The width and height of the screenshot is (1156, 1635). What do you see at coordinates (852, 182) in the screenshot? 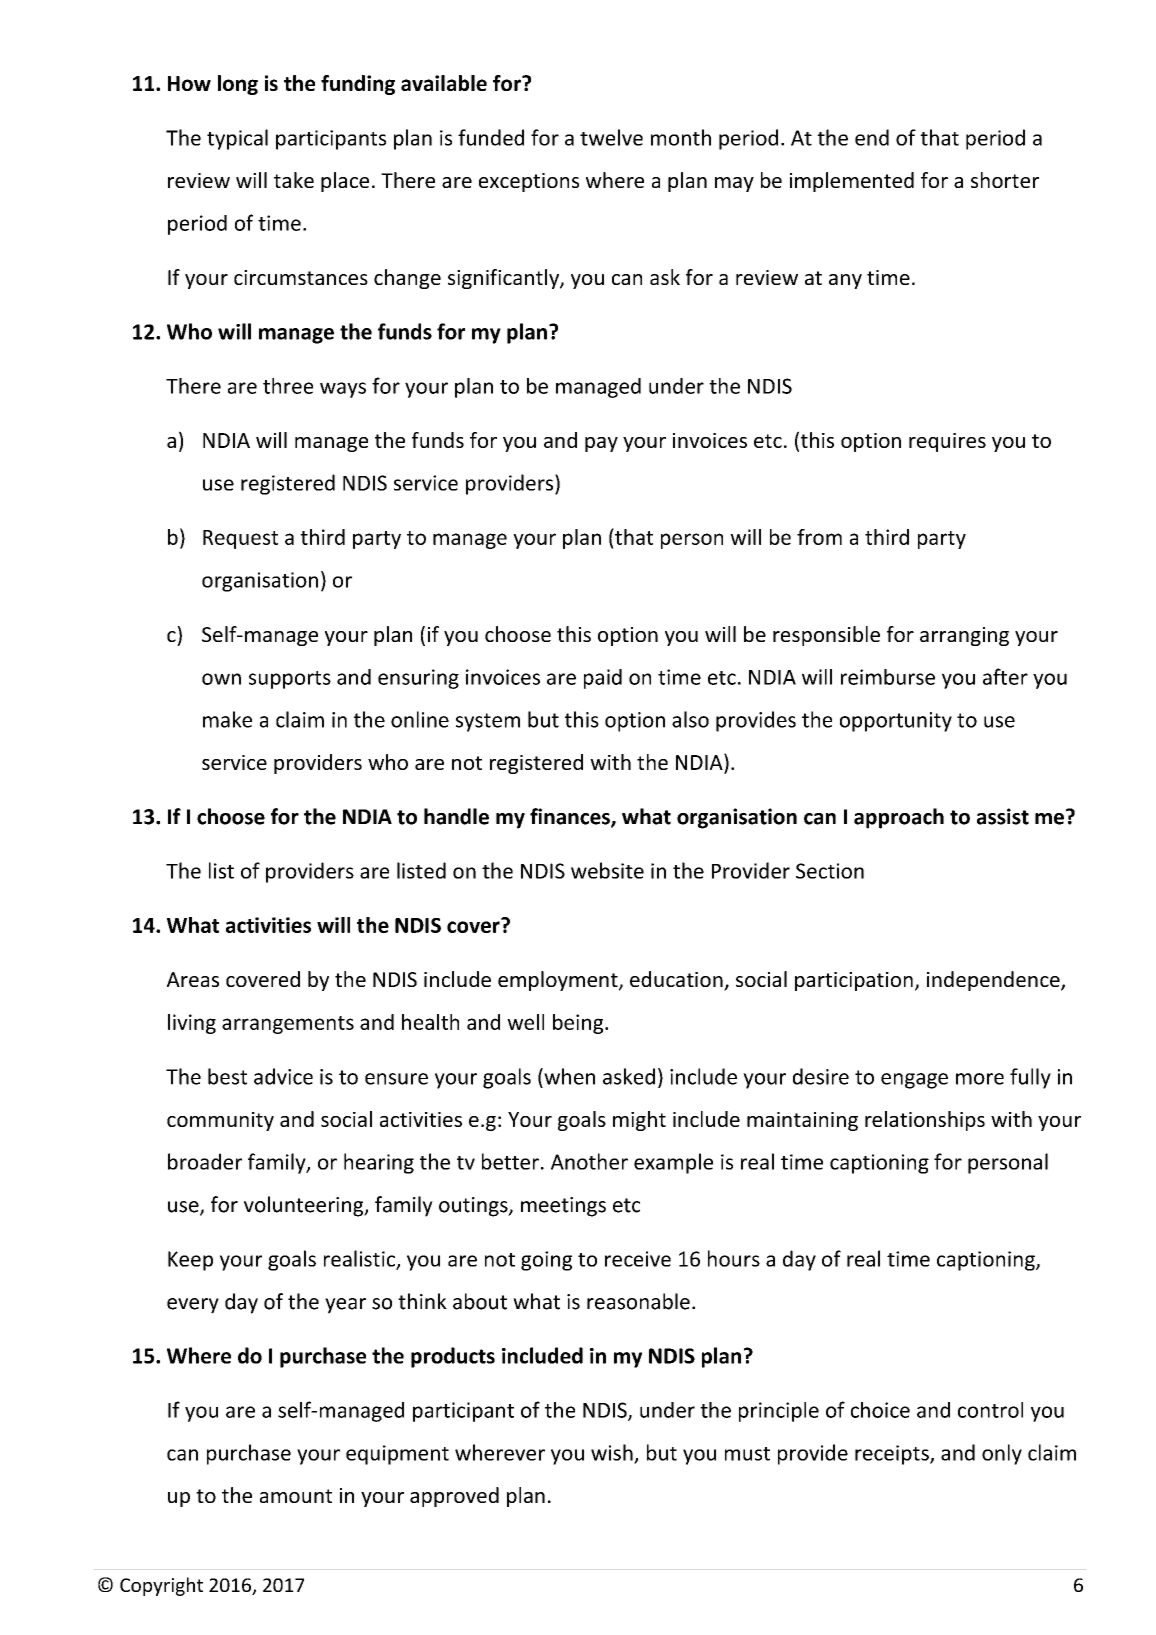
I see `implemented` at bounding box center [852, 182].
